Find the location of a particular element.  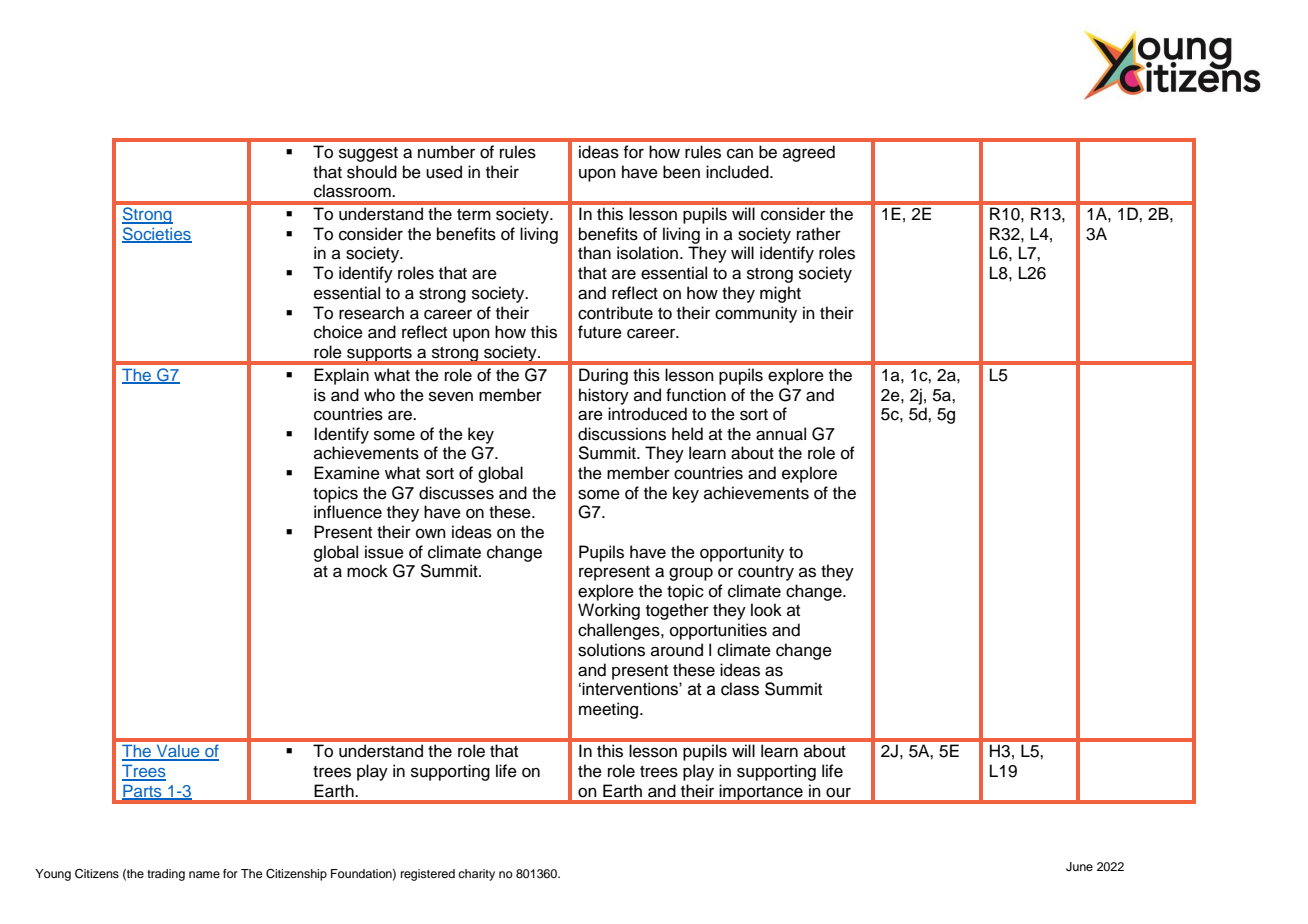

mock is located at coordinates (367, 571).
